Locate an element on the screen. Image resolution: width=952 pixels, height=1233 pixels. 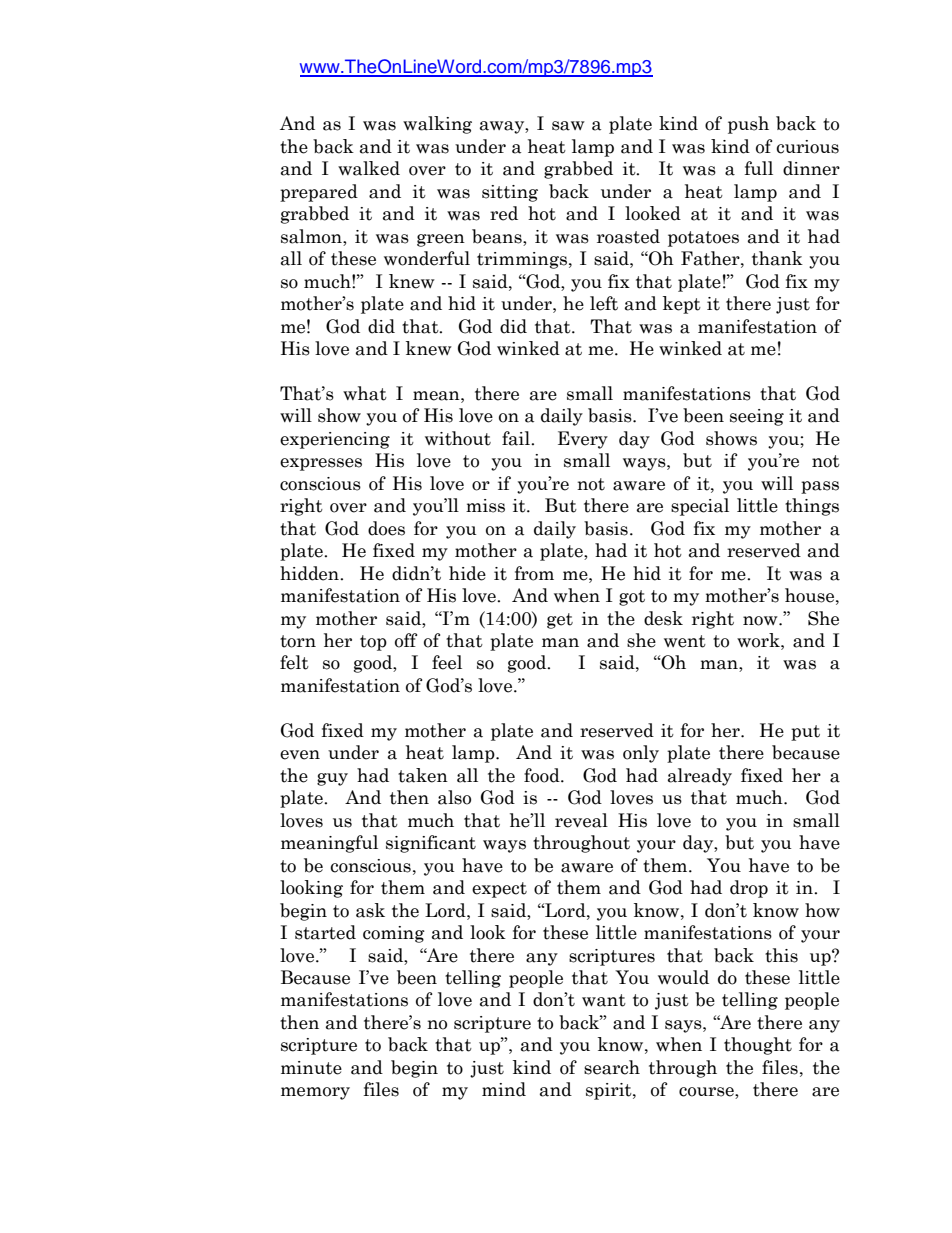
full is located at coordinates (759, 168).
